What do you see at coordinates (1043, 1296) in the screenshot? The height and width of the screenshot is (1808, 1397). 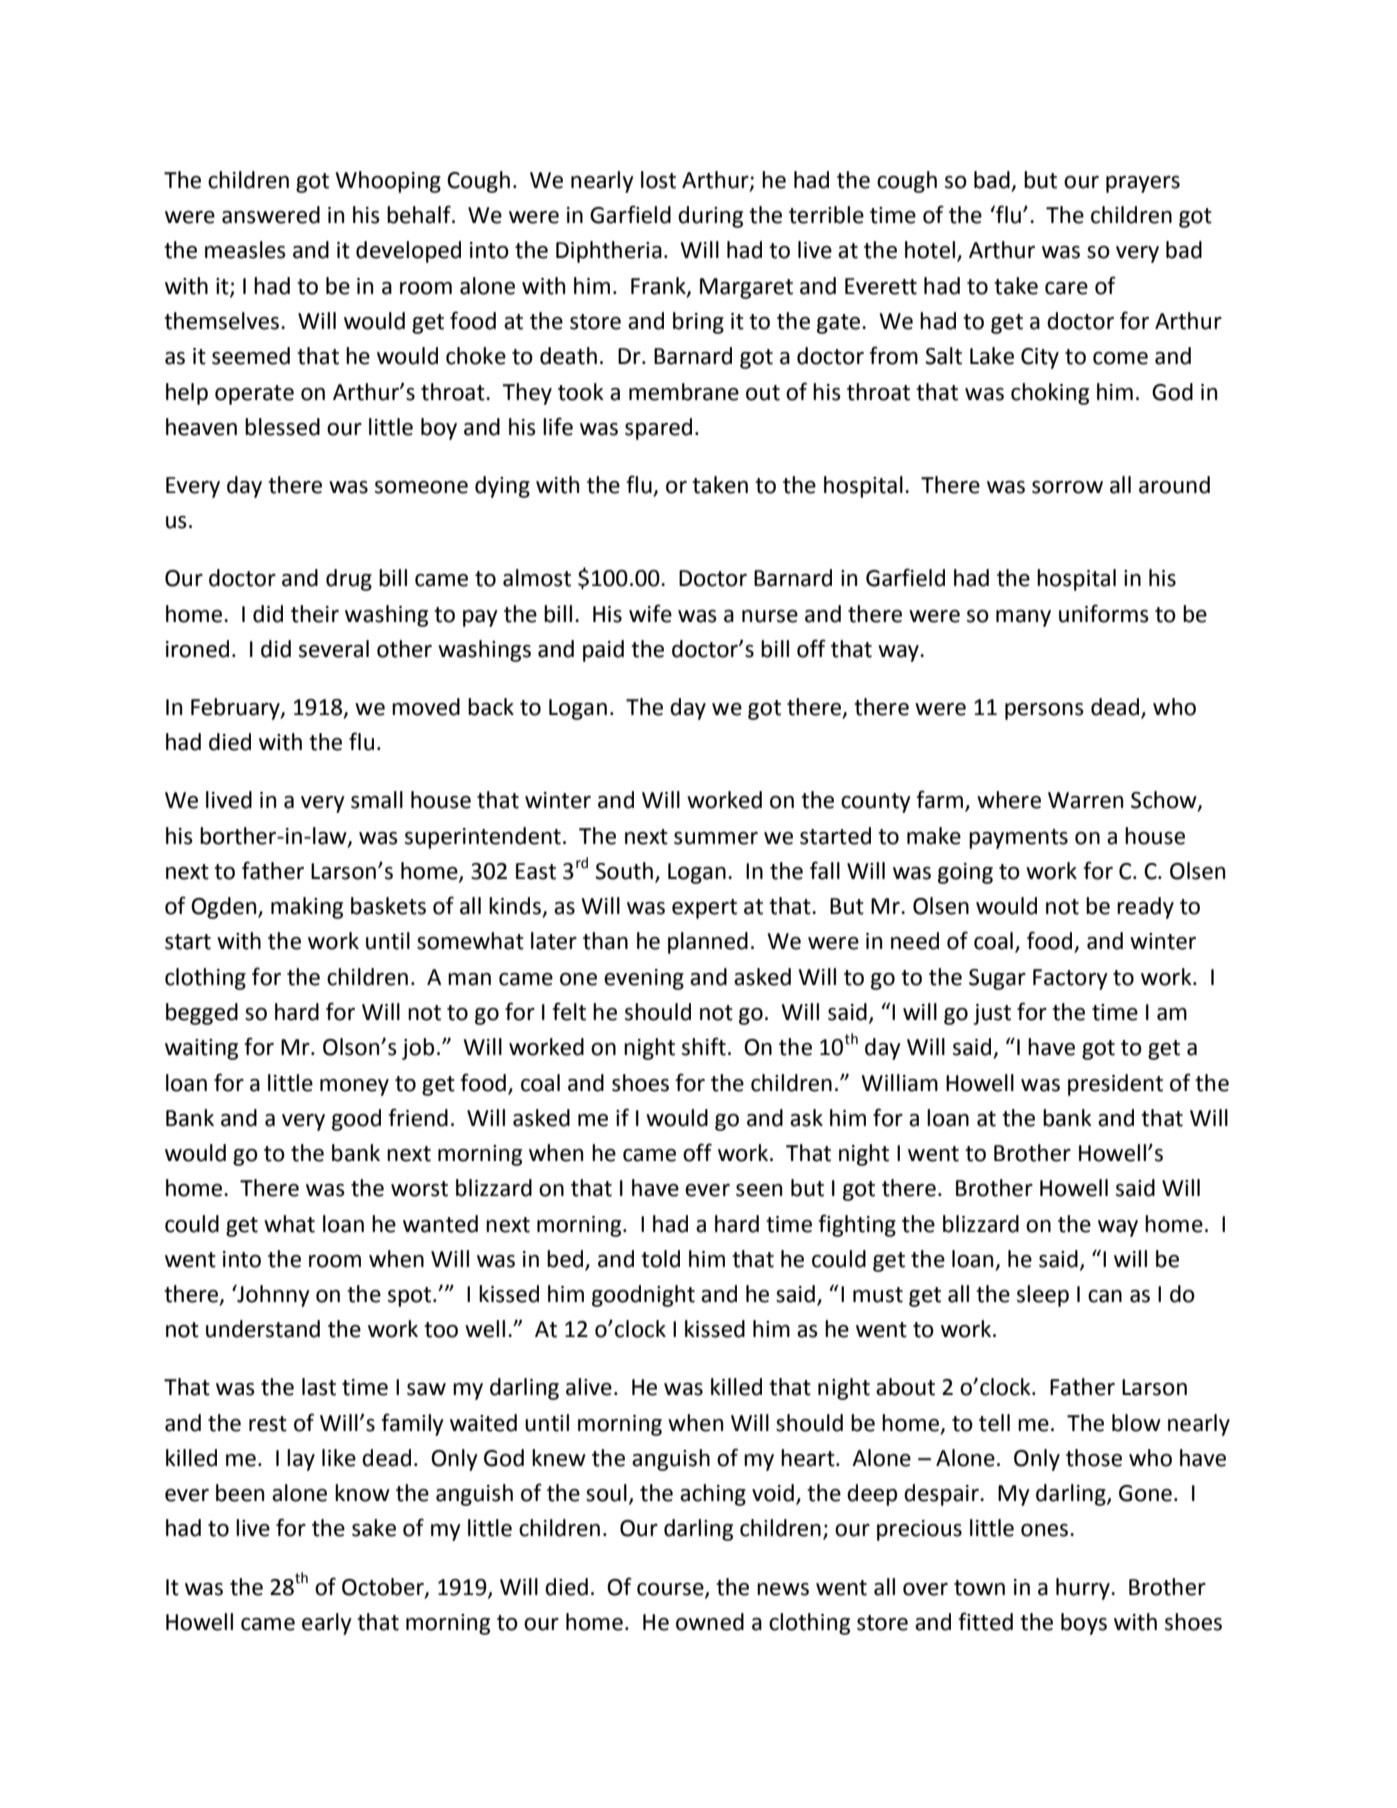 I see `sleep` at bounding box center [1043, 1296].
